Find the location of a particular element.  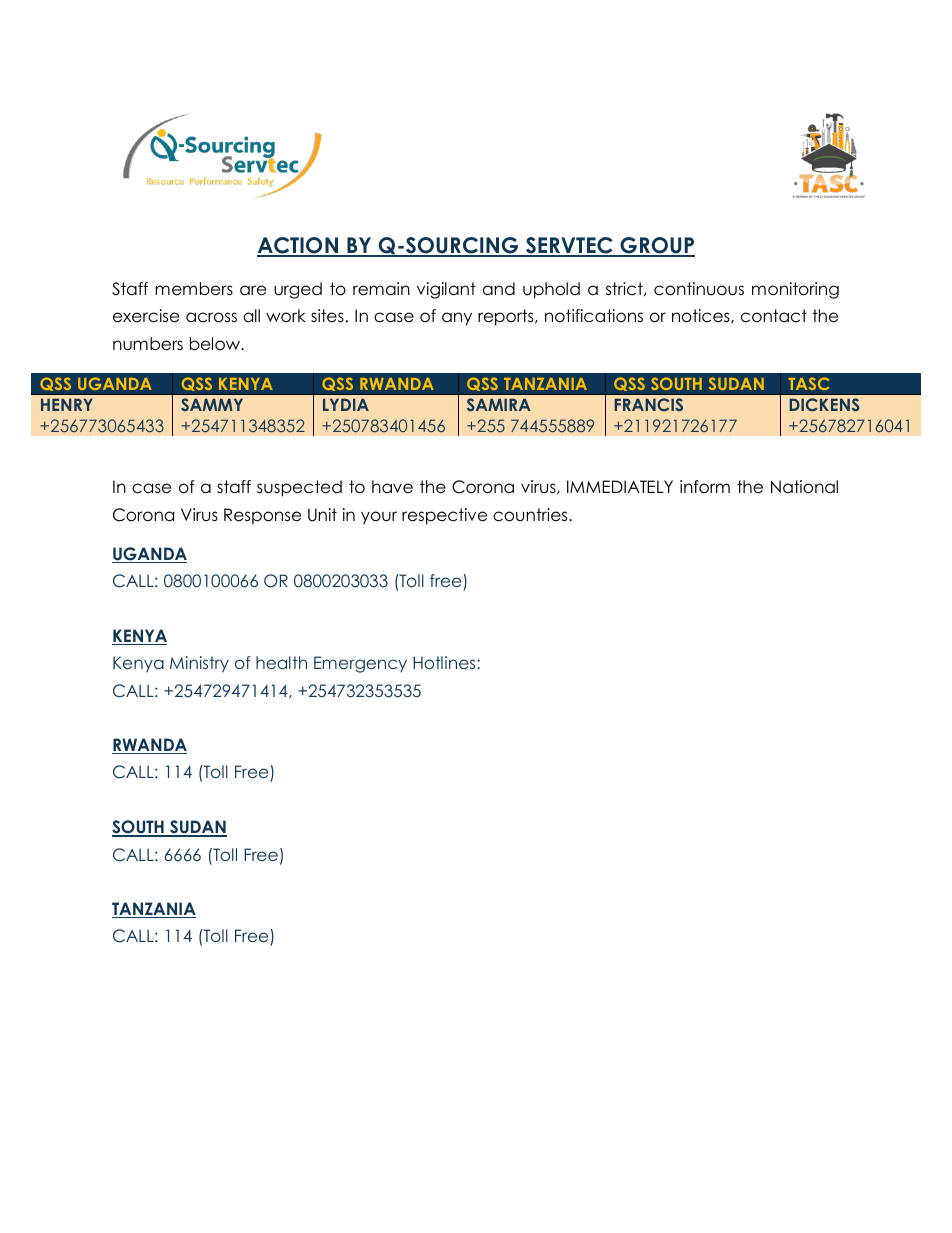

members is located at coordinates (194, 289).
